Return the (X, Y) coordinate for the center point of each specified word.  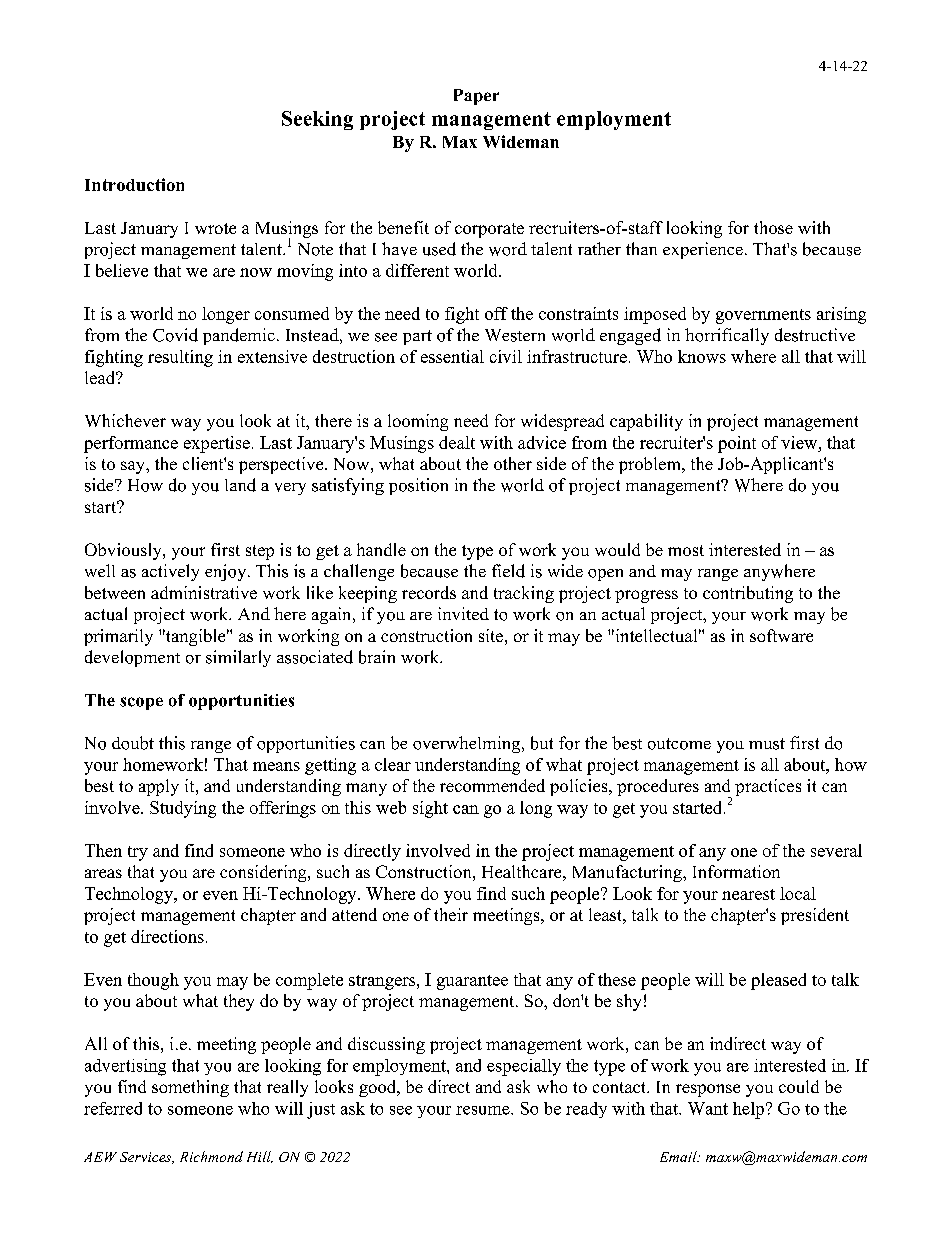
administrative (204, 592)
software (781, 635)
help (748, 1110)
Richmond (211, 1156)
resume (484, 1110)
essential (452, 356)
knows (702, 356)
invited (463, 613)
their (451, 914)
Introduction (134, 184)
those (773, 227)
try (138, 853)
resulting (180, 358)
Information (736, 871)
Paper (476, 97)
